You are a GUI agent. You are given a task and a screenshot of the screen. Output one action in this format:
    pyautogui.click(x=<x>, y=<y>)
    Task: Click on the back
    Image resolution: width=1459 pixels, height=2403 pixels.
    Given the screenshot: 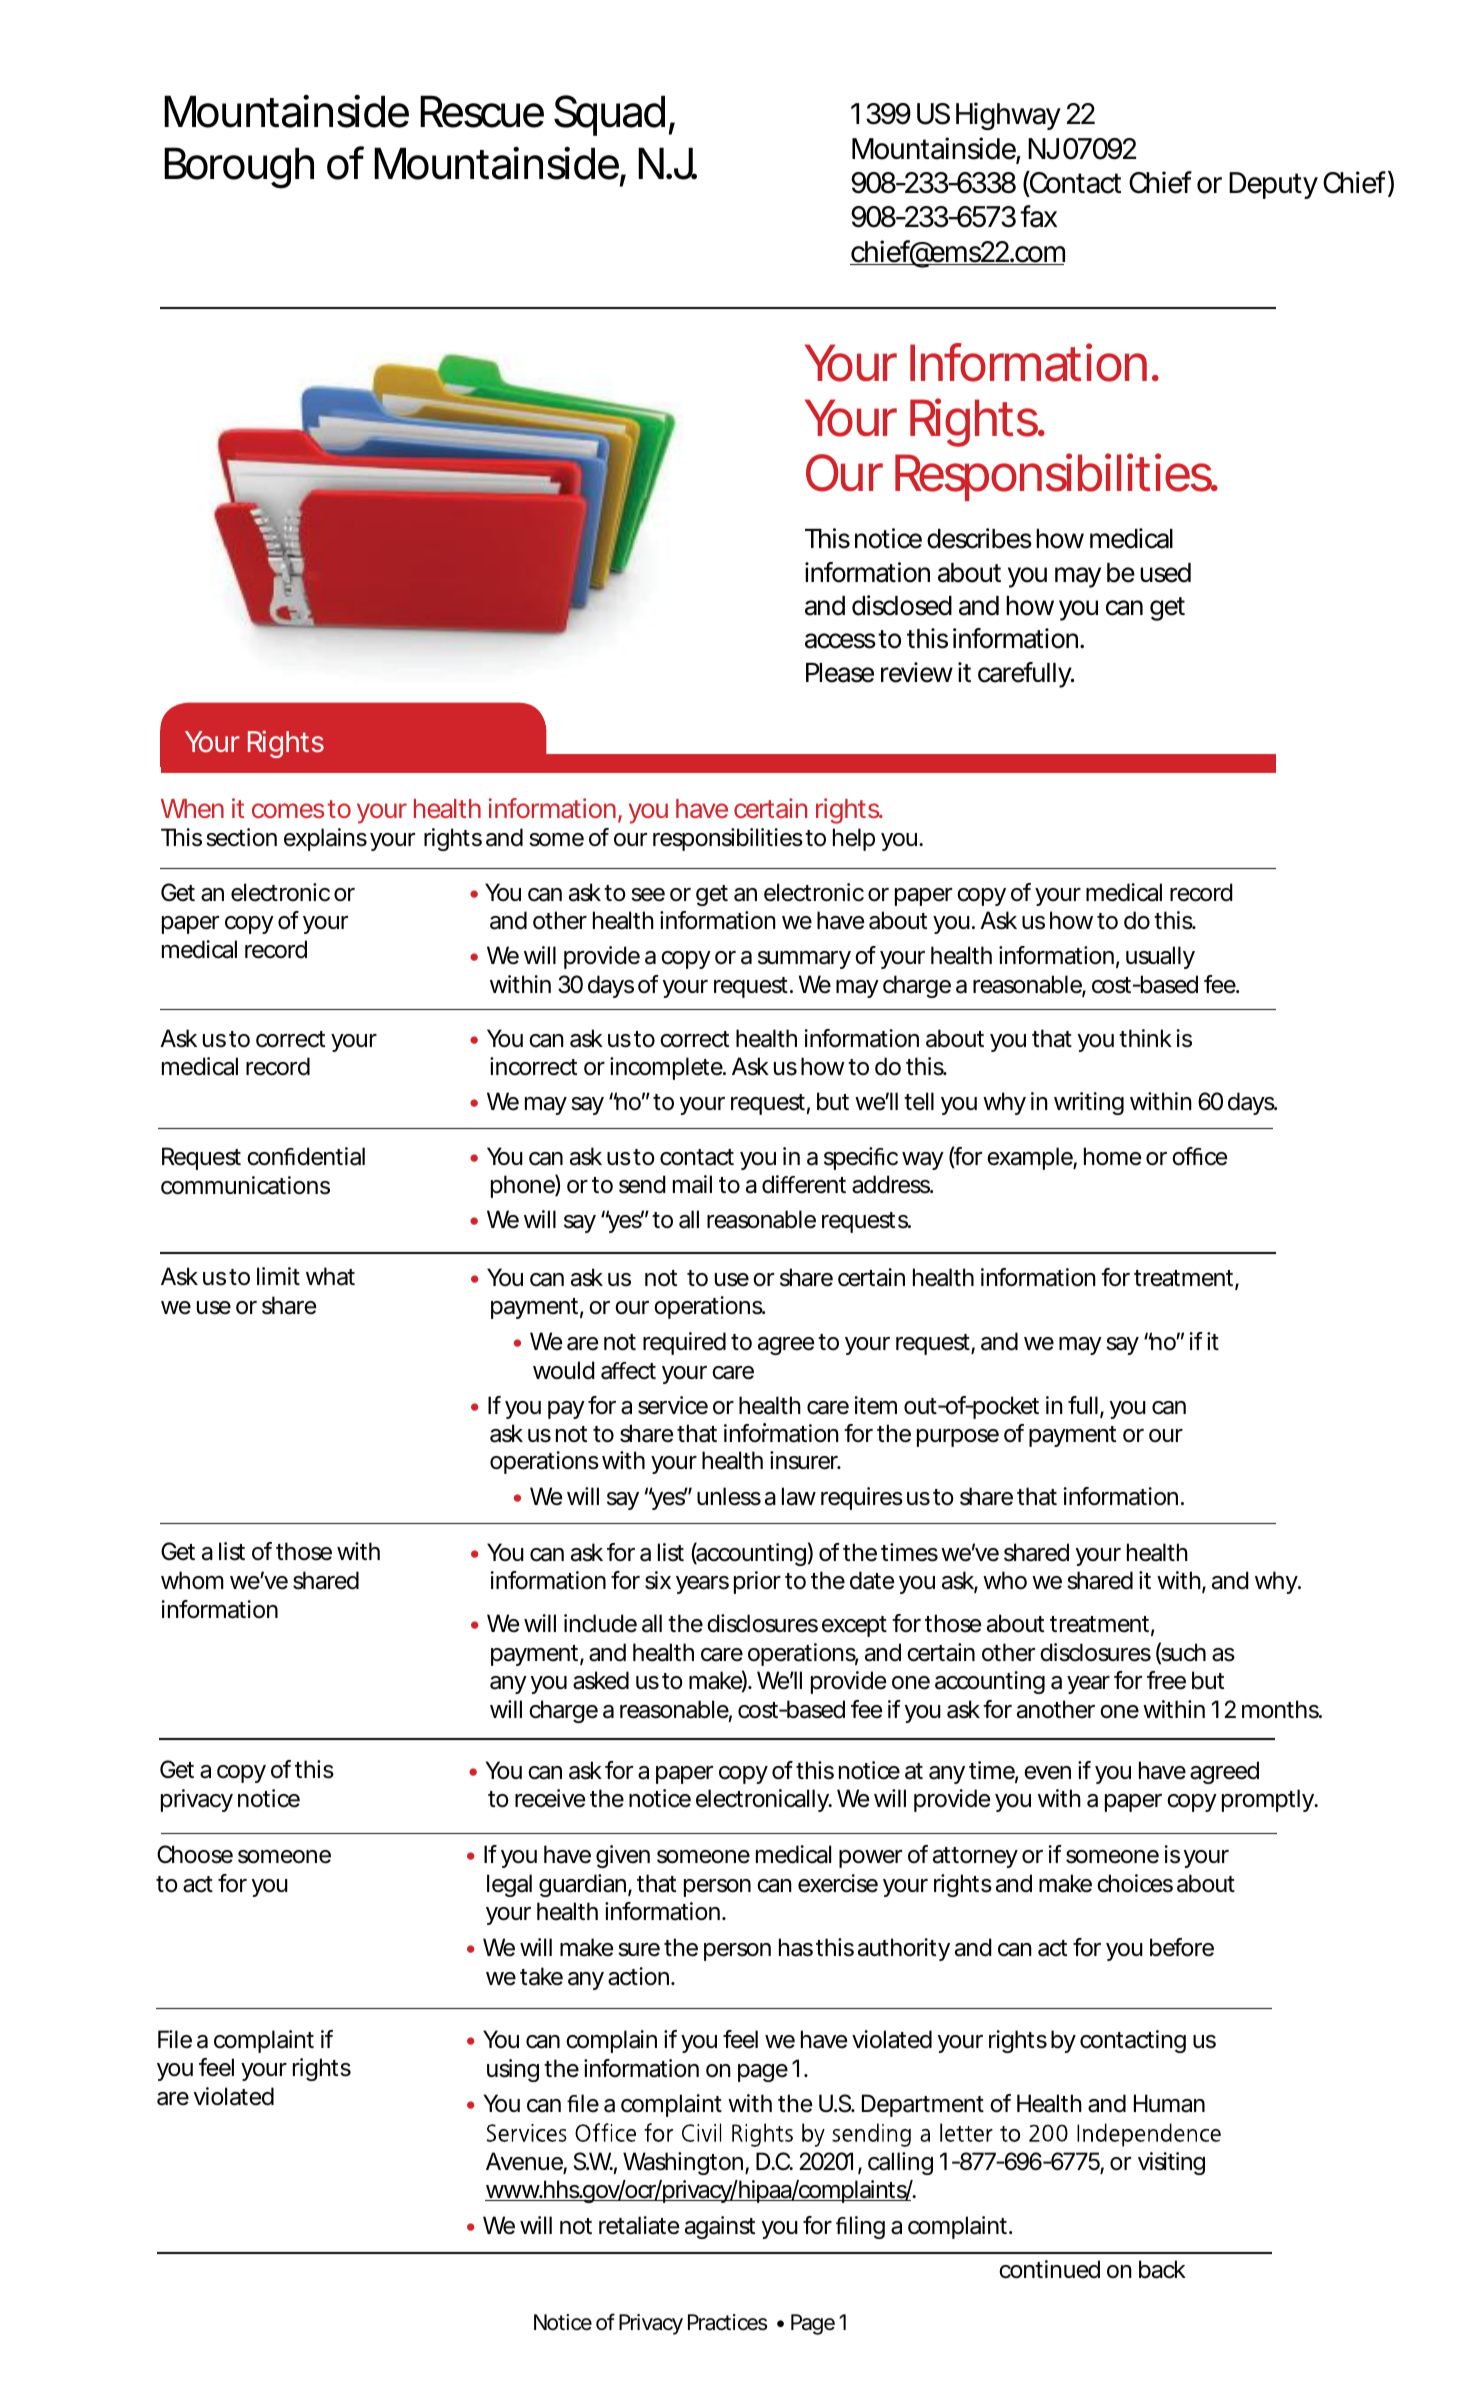 What is the action you would take?
    pyautogui.click(x=1162, y=2269)
